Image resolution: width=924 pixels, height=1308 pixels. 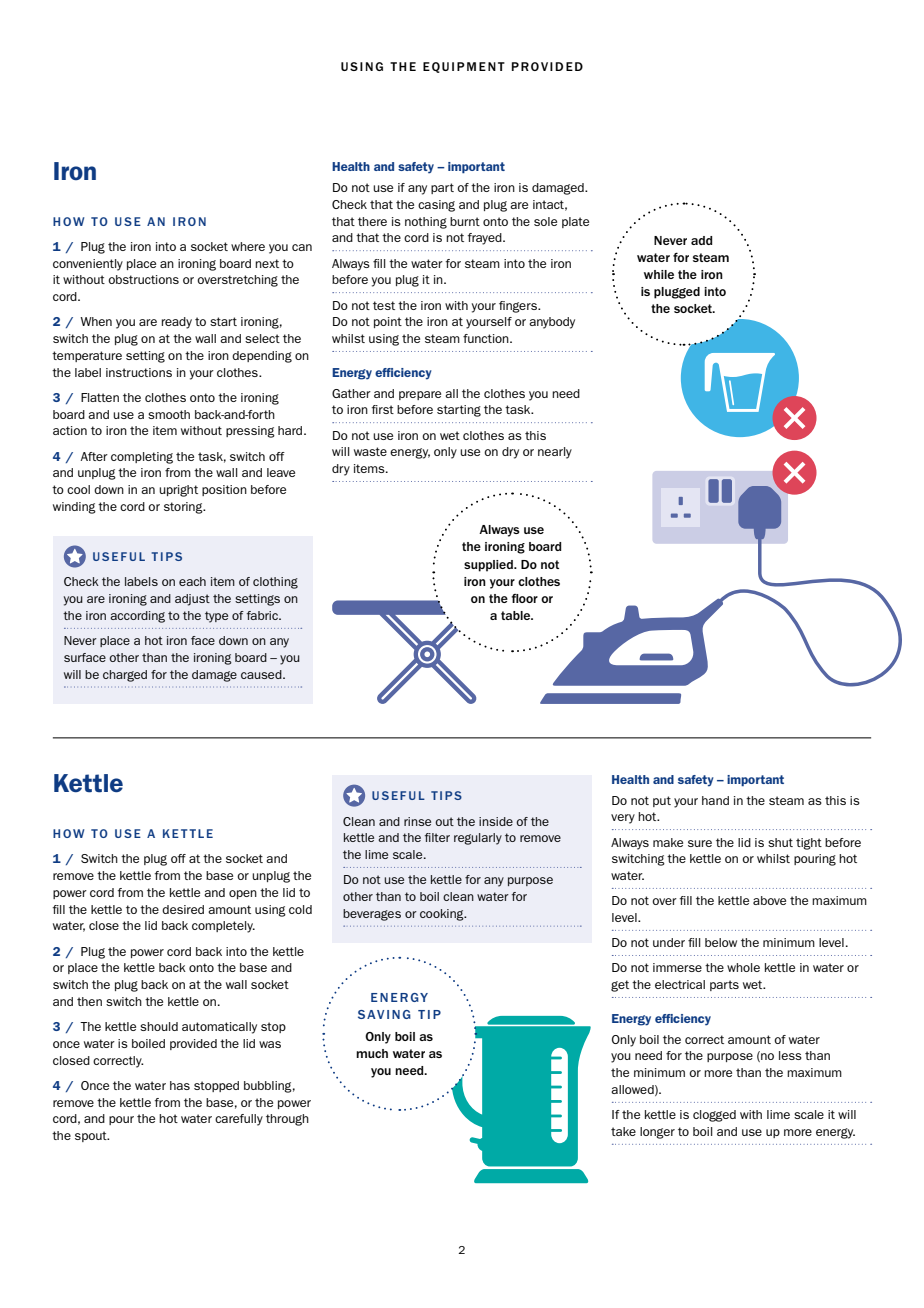 What do you see at coordinates (659, 274) in the image?
I see `while` at bounding box center [659, 274].
